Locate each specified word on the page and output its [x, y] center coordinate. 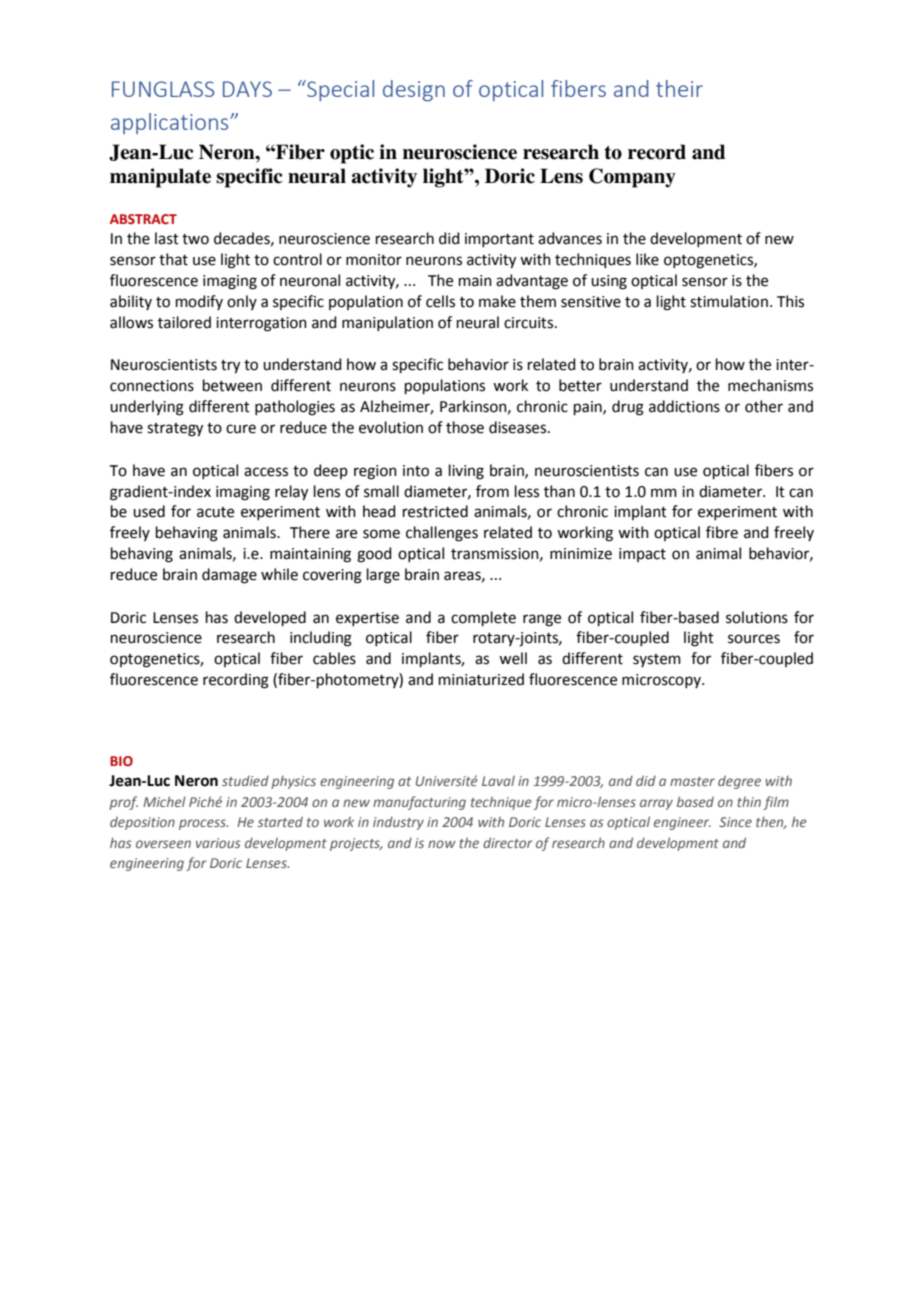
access [266, 472]
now [442, 844]
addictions [684, 406]
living [466, 472]
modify [199, 302]
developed [270, 618]
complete [483, 618]
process [203, 824]
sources [754, 639]
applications [171, 123]
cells [440, 301]
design [414, 90]
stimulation [729, 301]
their [679, 88]
